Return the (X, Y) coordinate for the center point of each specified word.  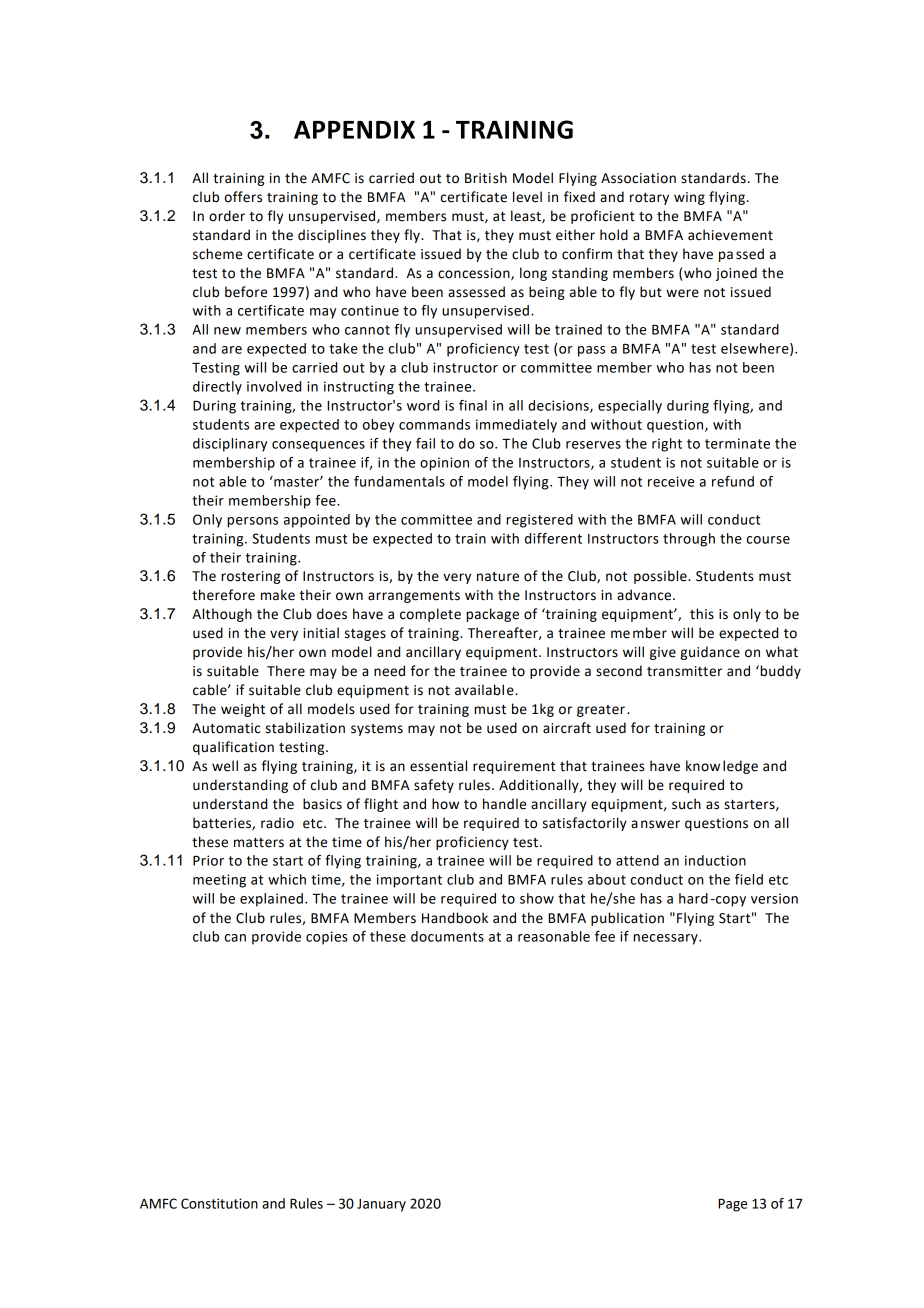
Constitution (219, 1203)
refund (733, 481)
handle (504, 804)
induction (715, 860)
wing (689, 198)
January (381, 1205)
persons (252, 522)
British (486, 178)
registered (539, 521)
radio (277, 823)
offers (243, 197)
